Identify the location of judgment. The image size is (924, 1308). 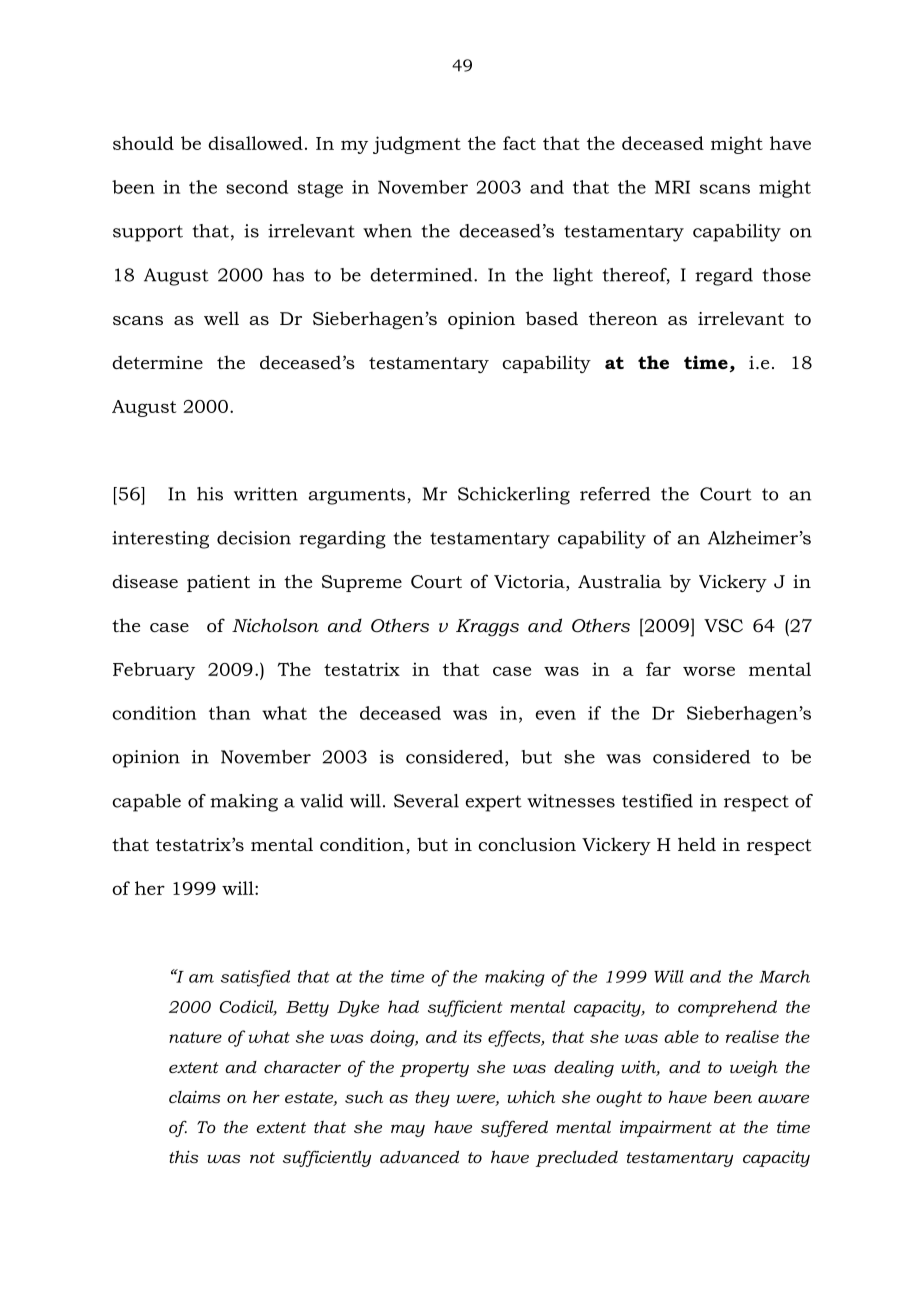
(417, 145).
